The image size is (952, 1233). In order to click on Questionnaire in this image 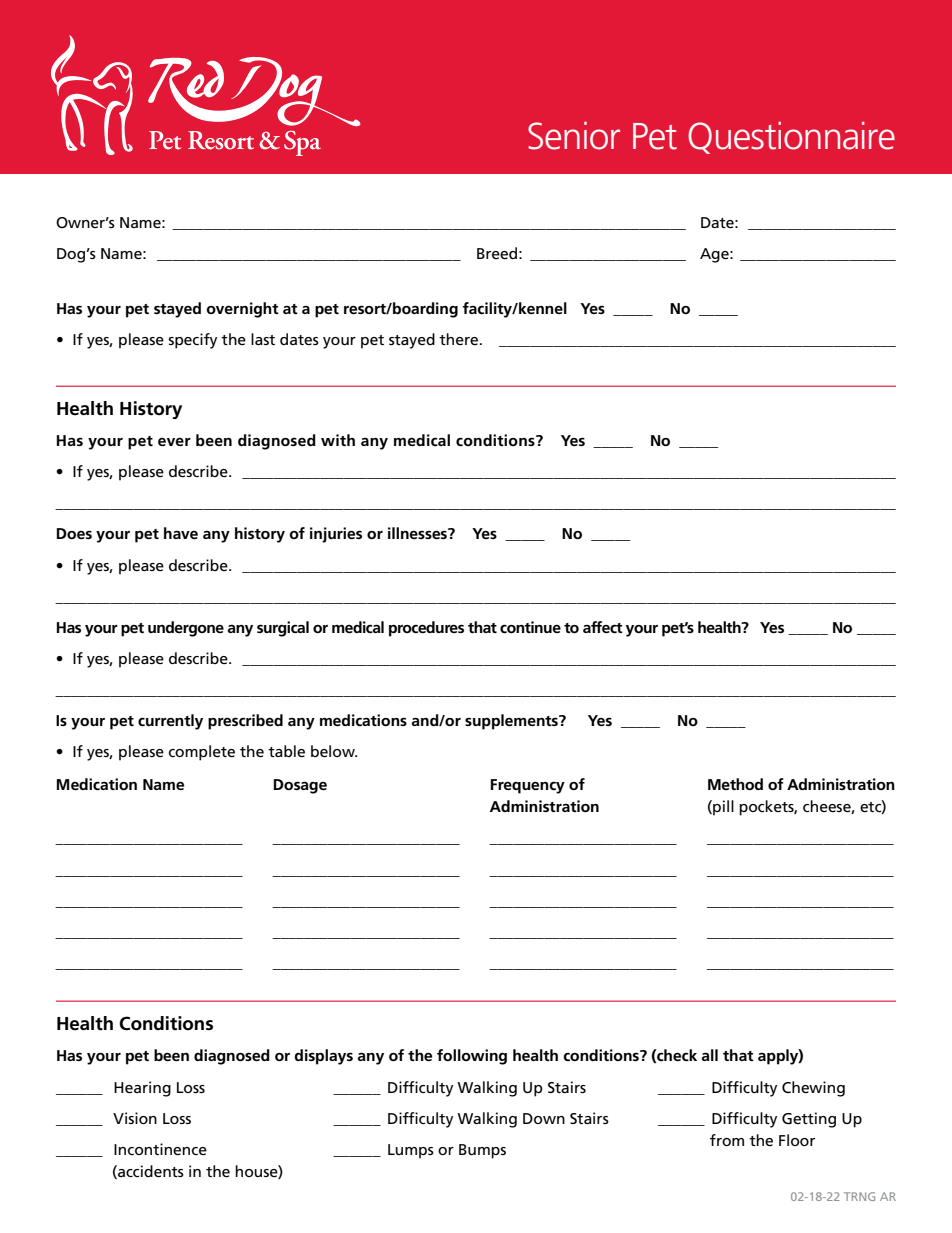, I will do `click(791, 138)`.
